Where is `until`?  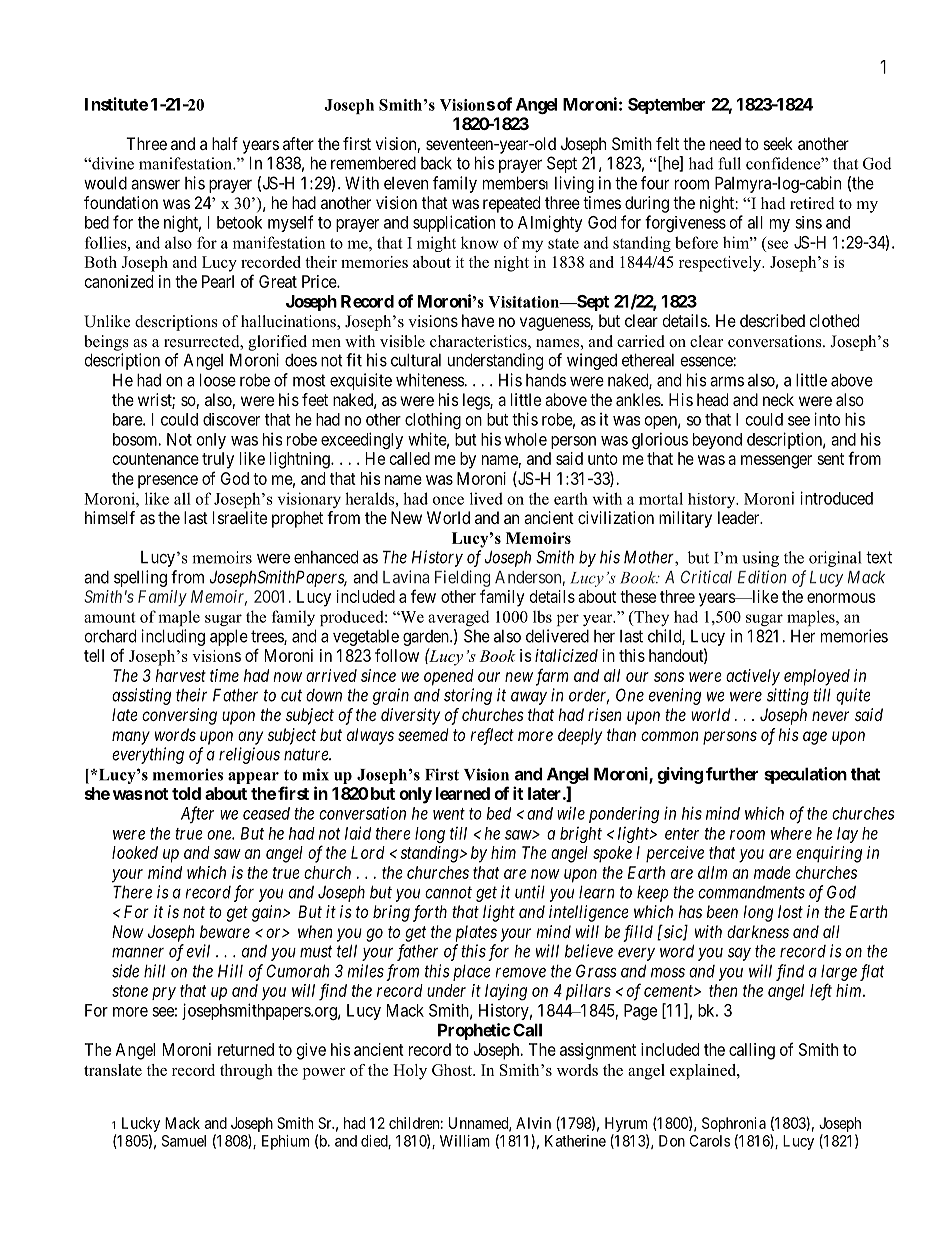 until is located at coordinates (530, 892).
